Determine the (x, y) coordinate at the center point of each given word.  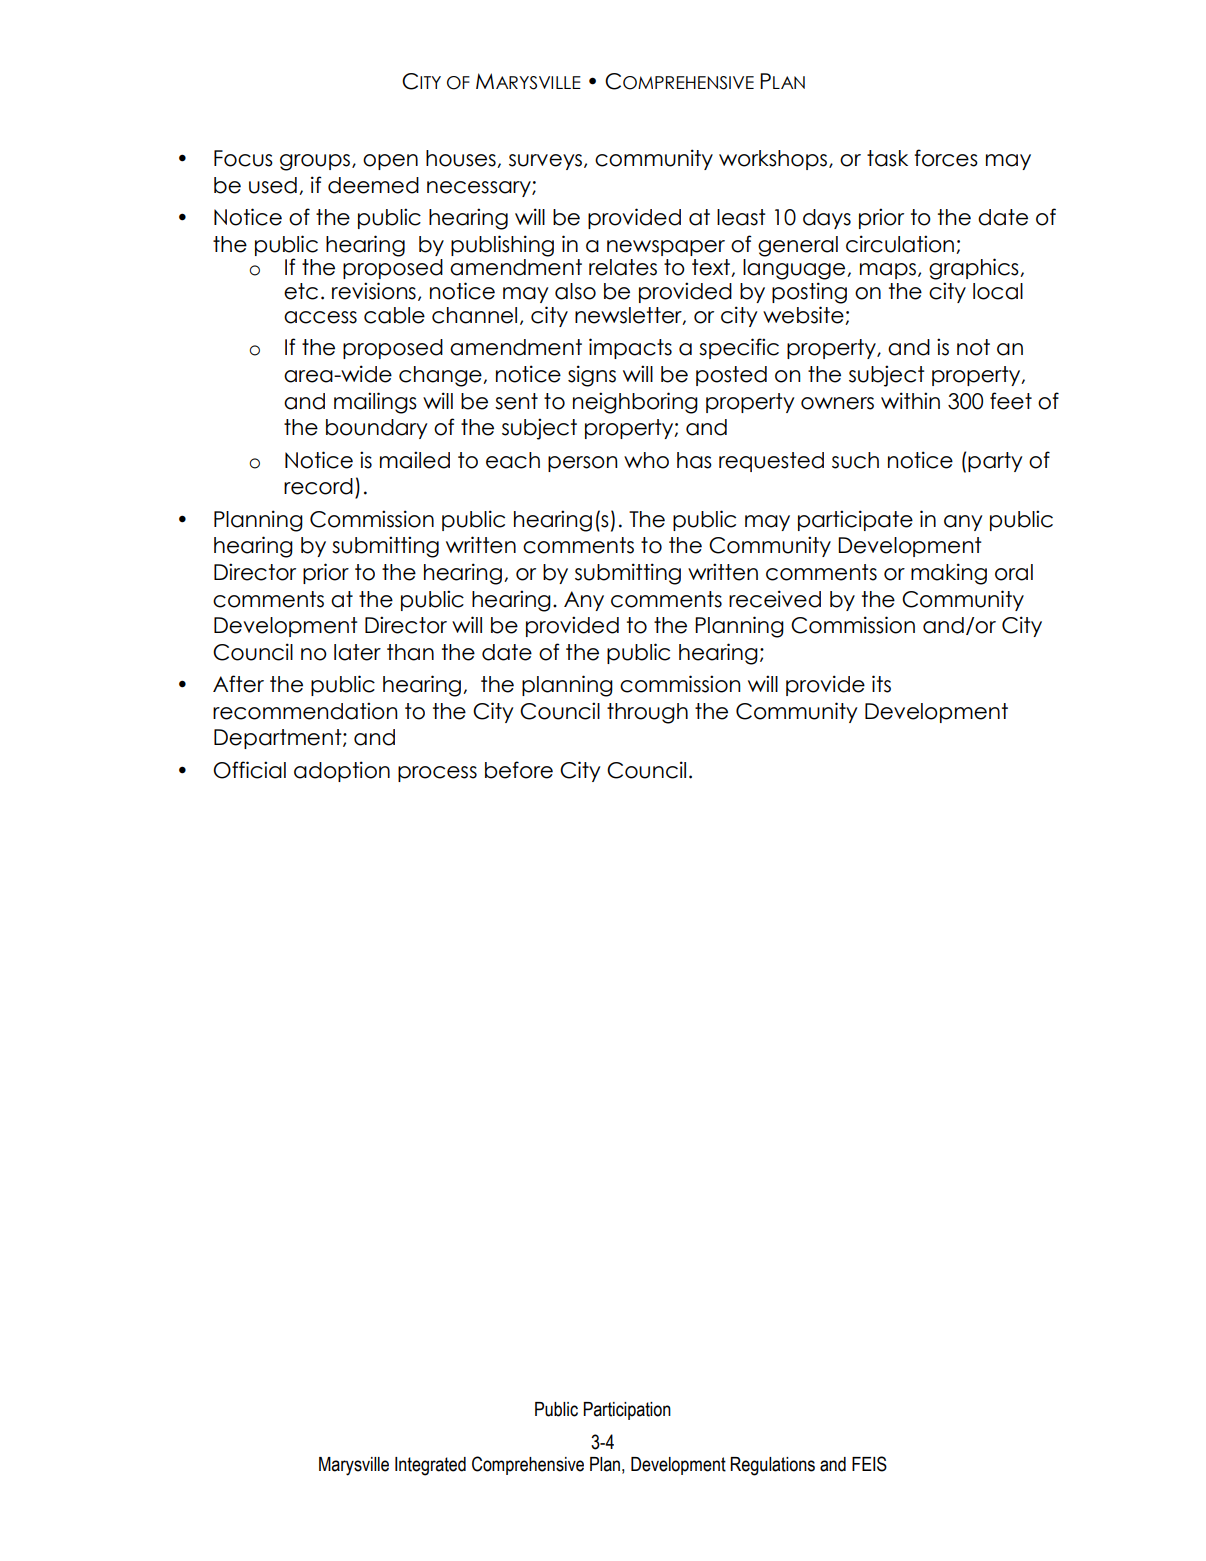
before (519, 770)
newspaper (666, 248)
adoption (342, 771)
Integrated (430, 1466)
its (881, 684)
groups (316, 162)
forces (946, 158)
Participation (627, 1411)
